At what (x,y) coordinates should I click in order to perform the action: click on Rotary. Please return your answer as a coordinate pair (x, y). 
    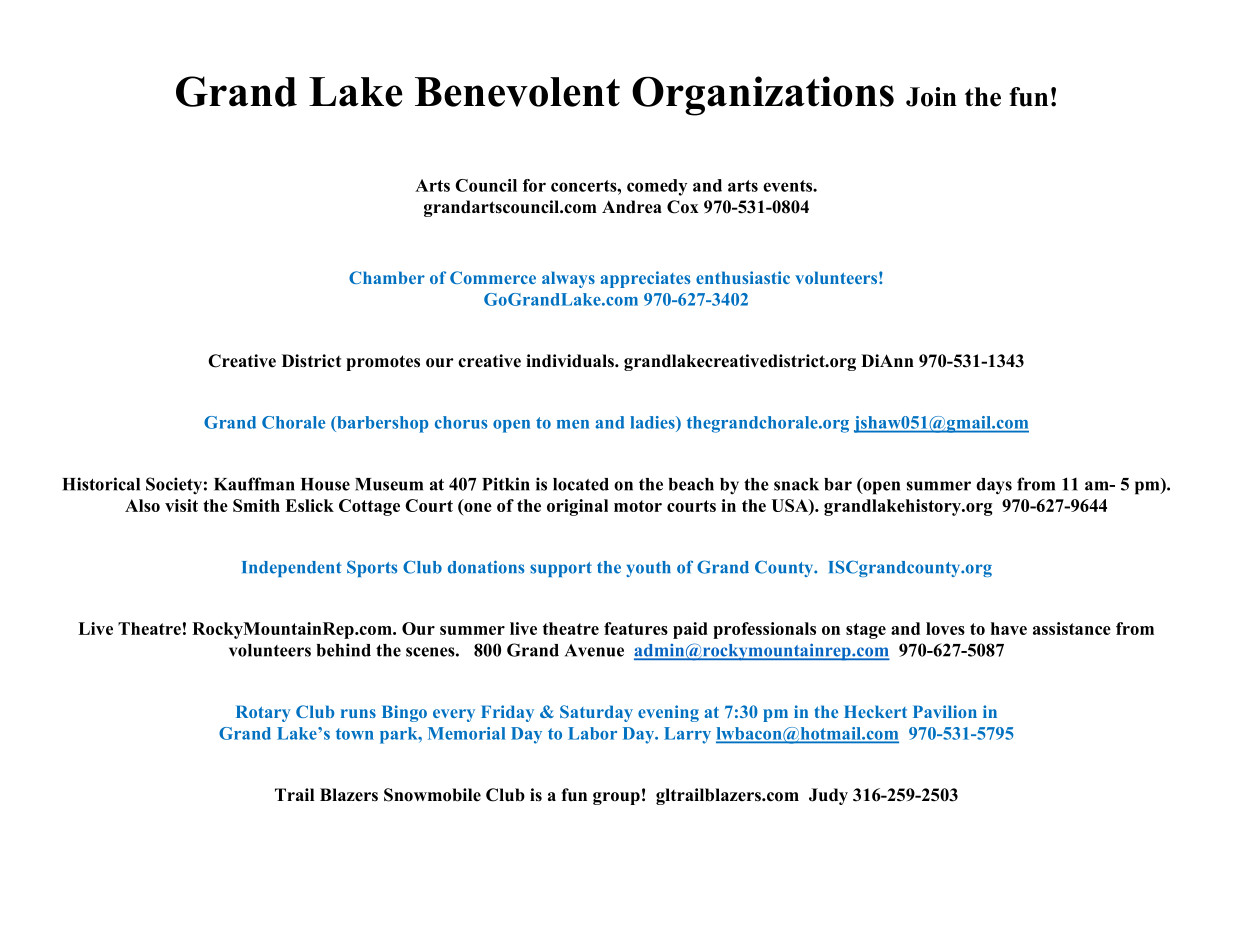
    Looking at the image, I should click on (263, 713).
